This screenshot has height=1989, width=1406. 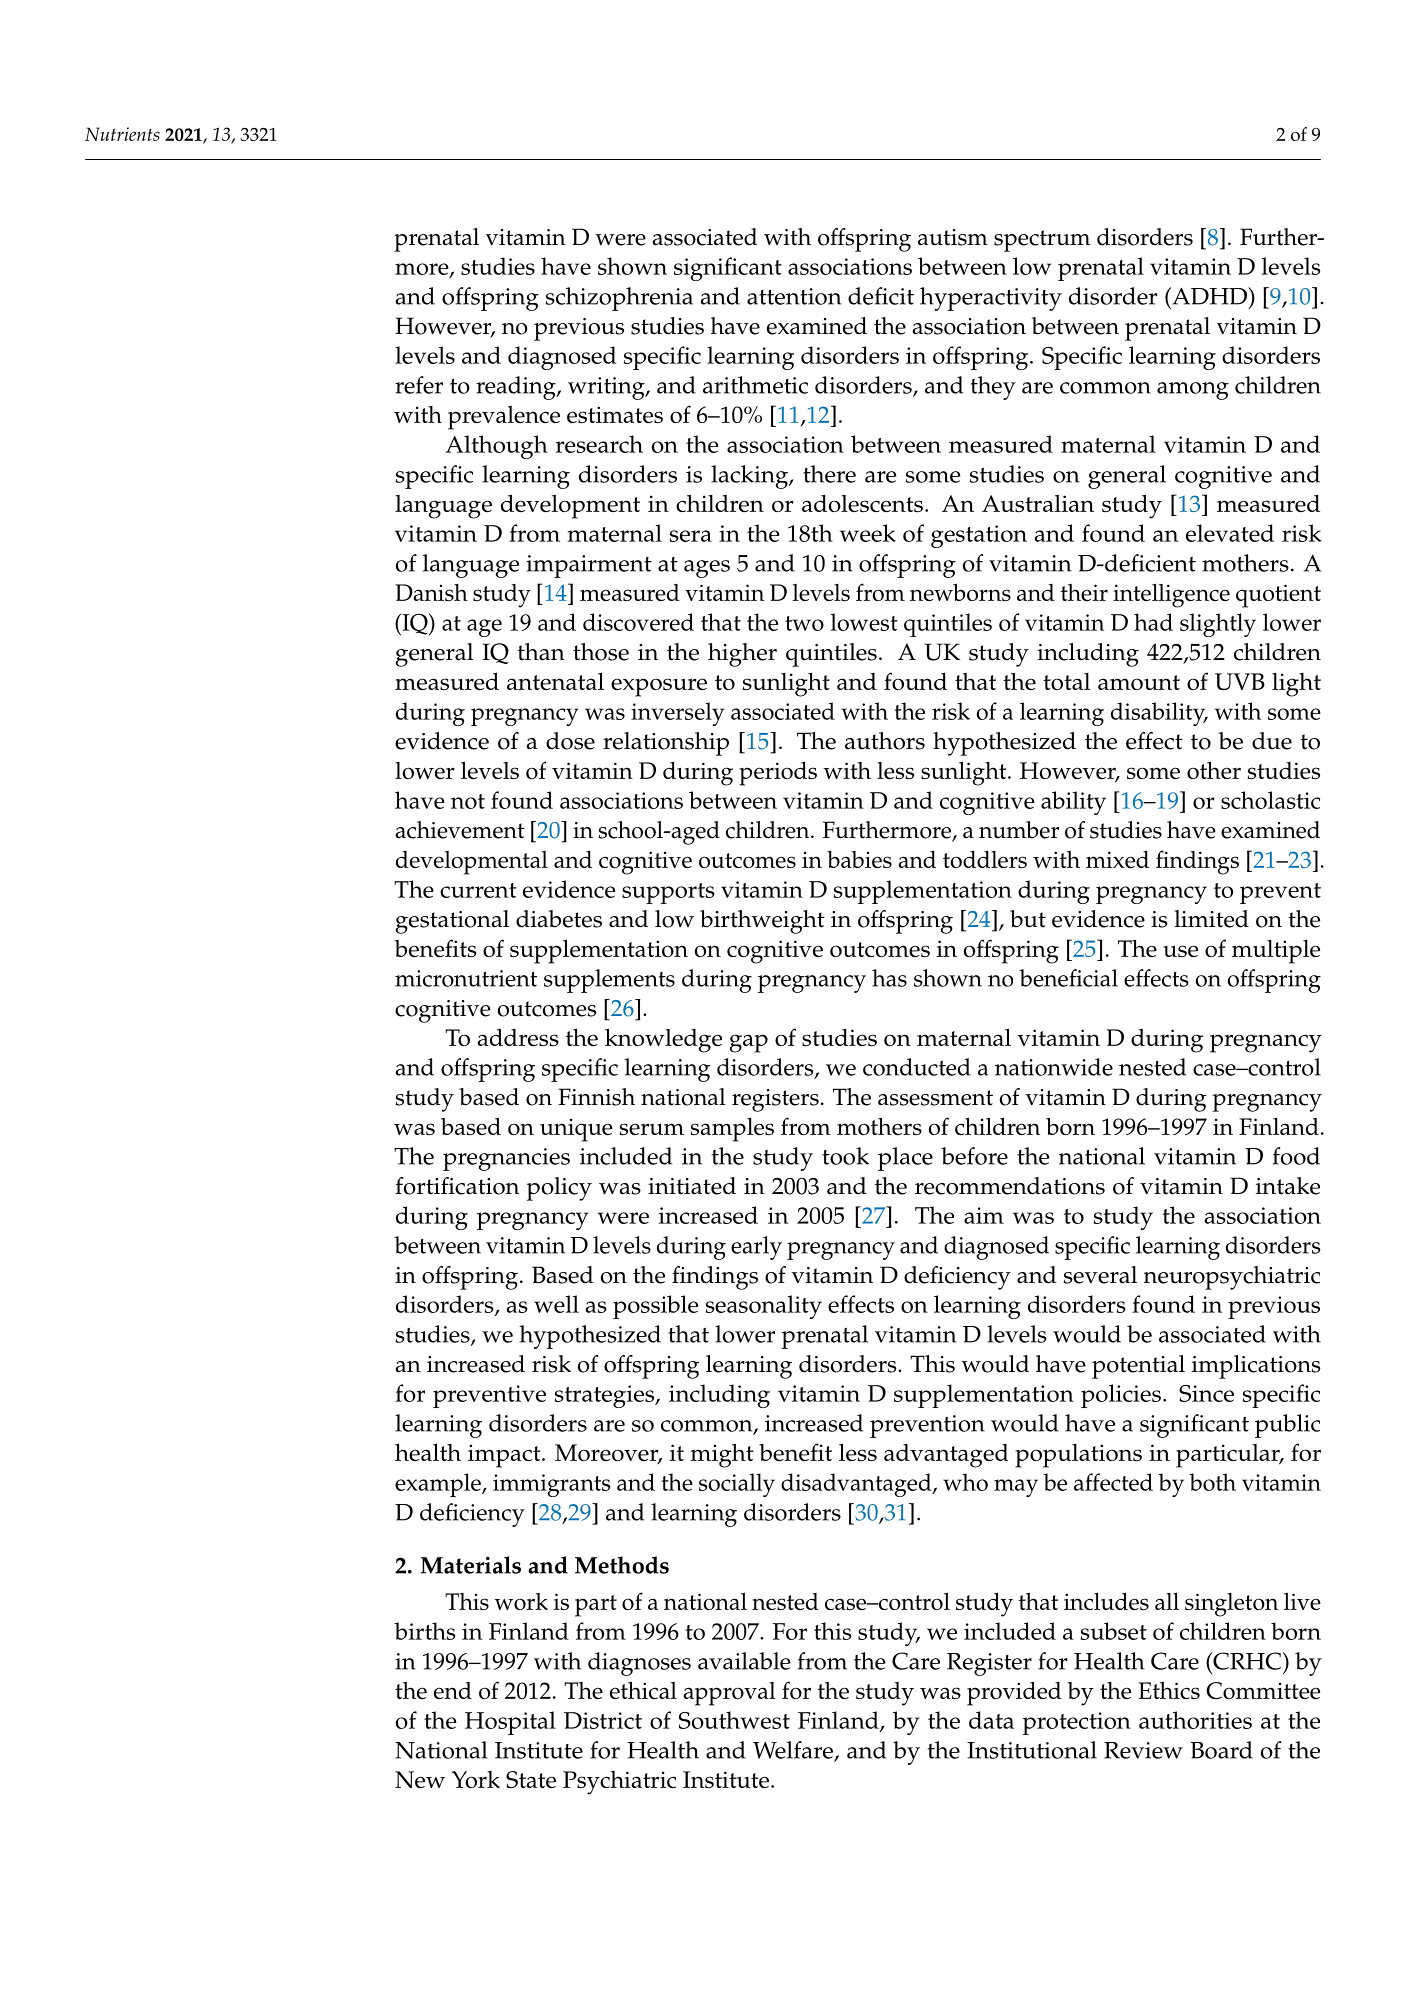 I want to click on seasonality, so click(x=764, y=1307).
